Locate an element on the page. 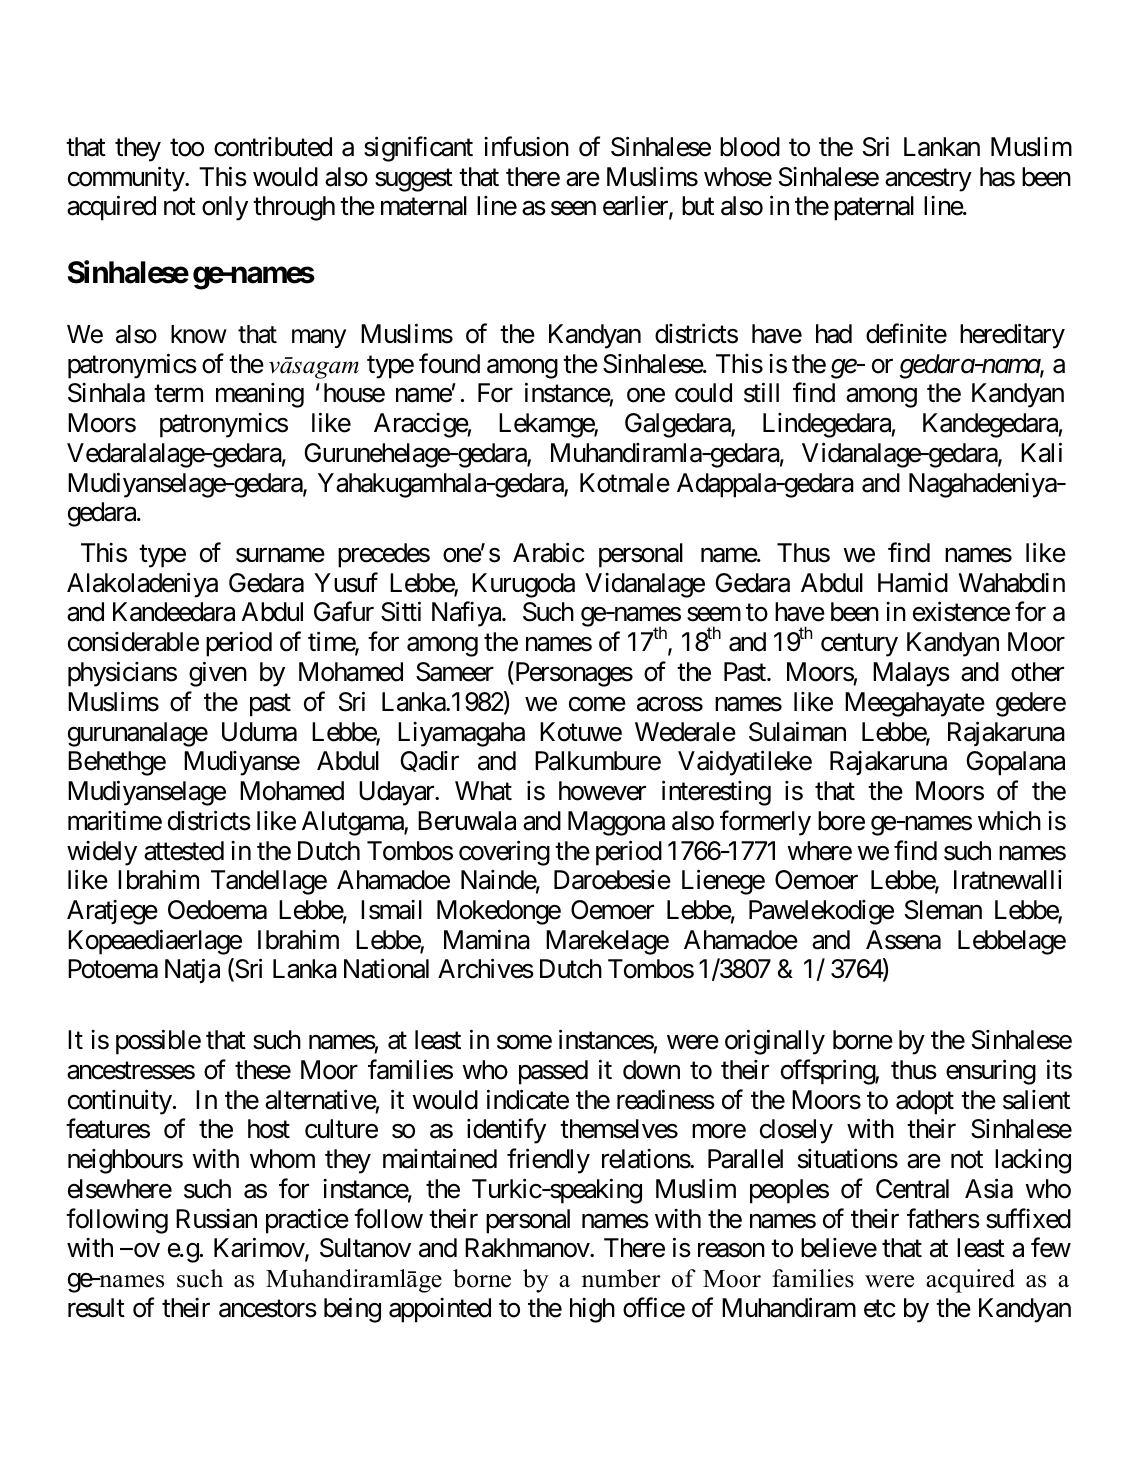  Ismail is located at coordinates (391, 910).
